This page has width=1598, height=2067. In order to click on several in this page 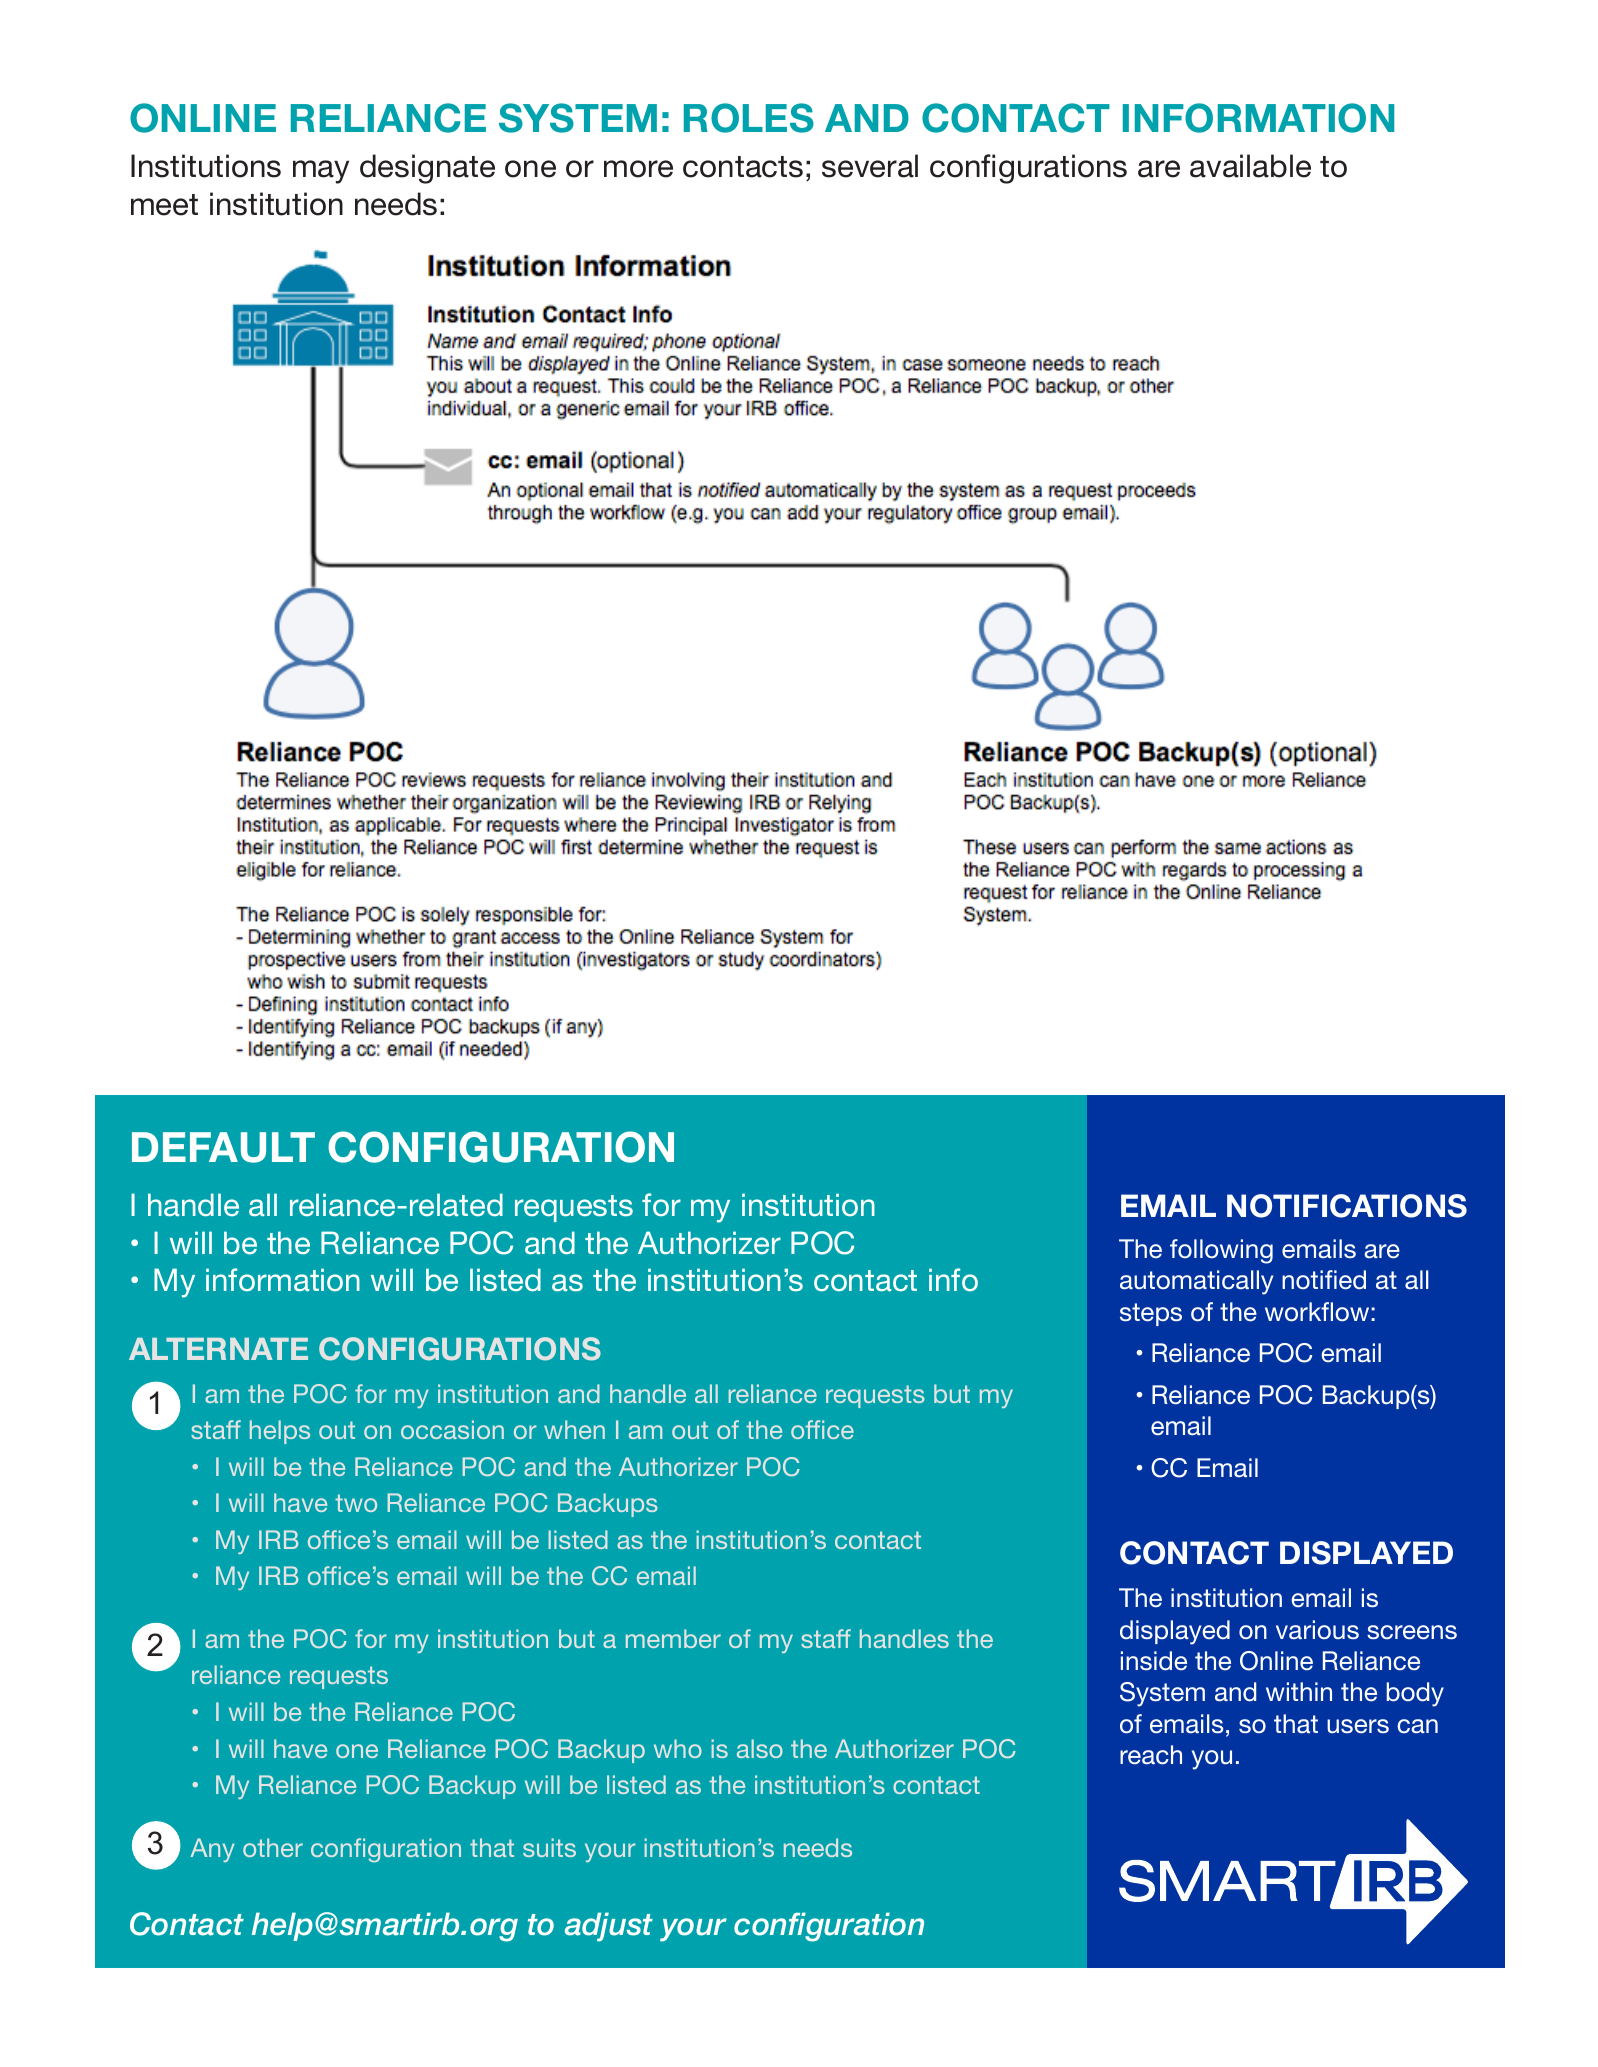, I will do `click(870, 166)`.
